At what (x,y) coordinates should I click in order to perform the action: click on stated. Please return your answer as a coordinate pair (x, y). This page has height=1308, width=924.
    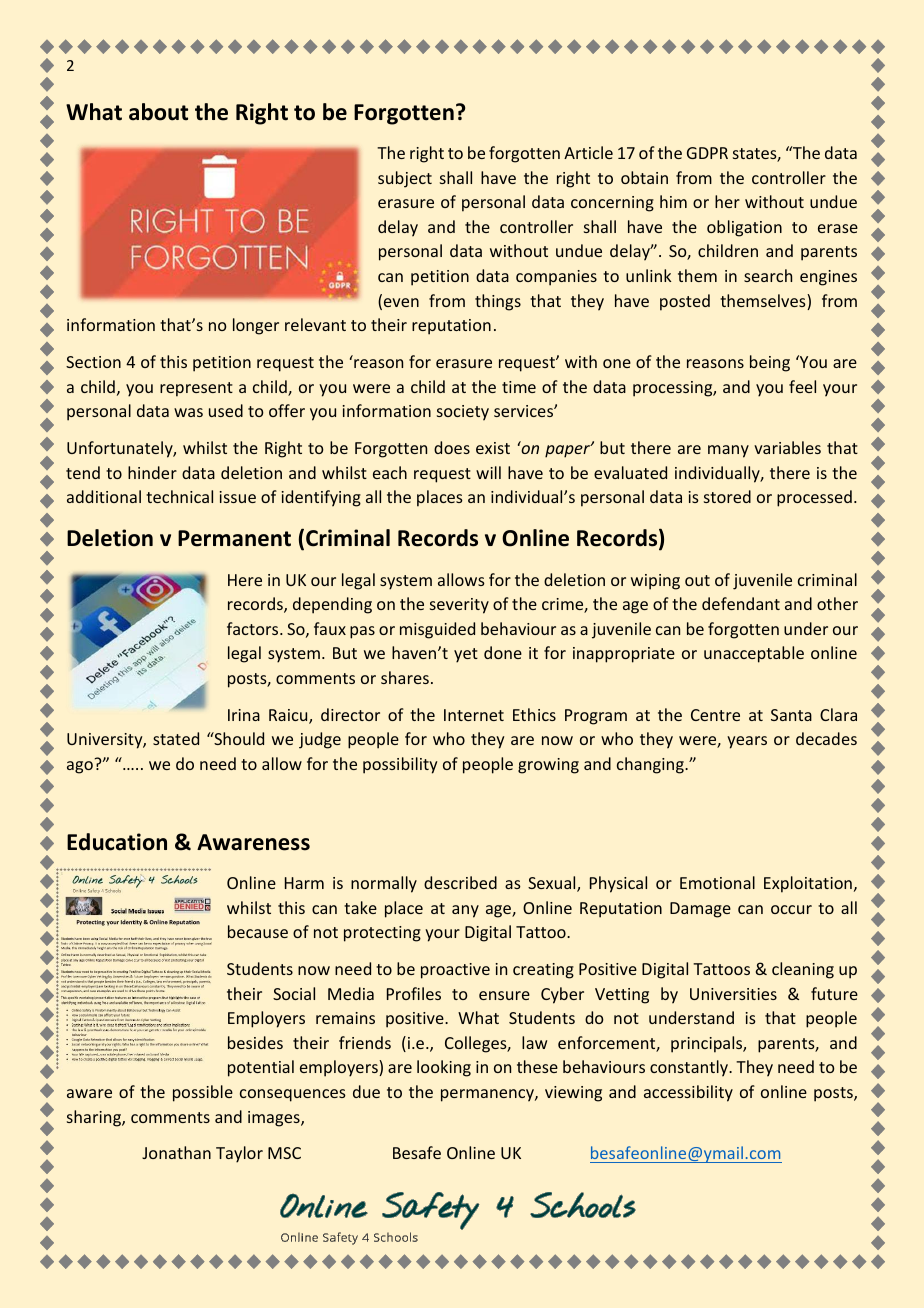
    Looking at the image, I should click on (176, 738).
